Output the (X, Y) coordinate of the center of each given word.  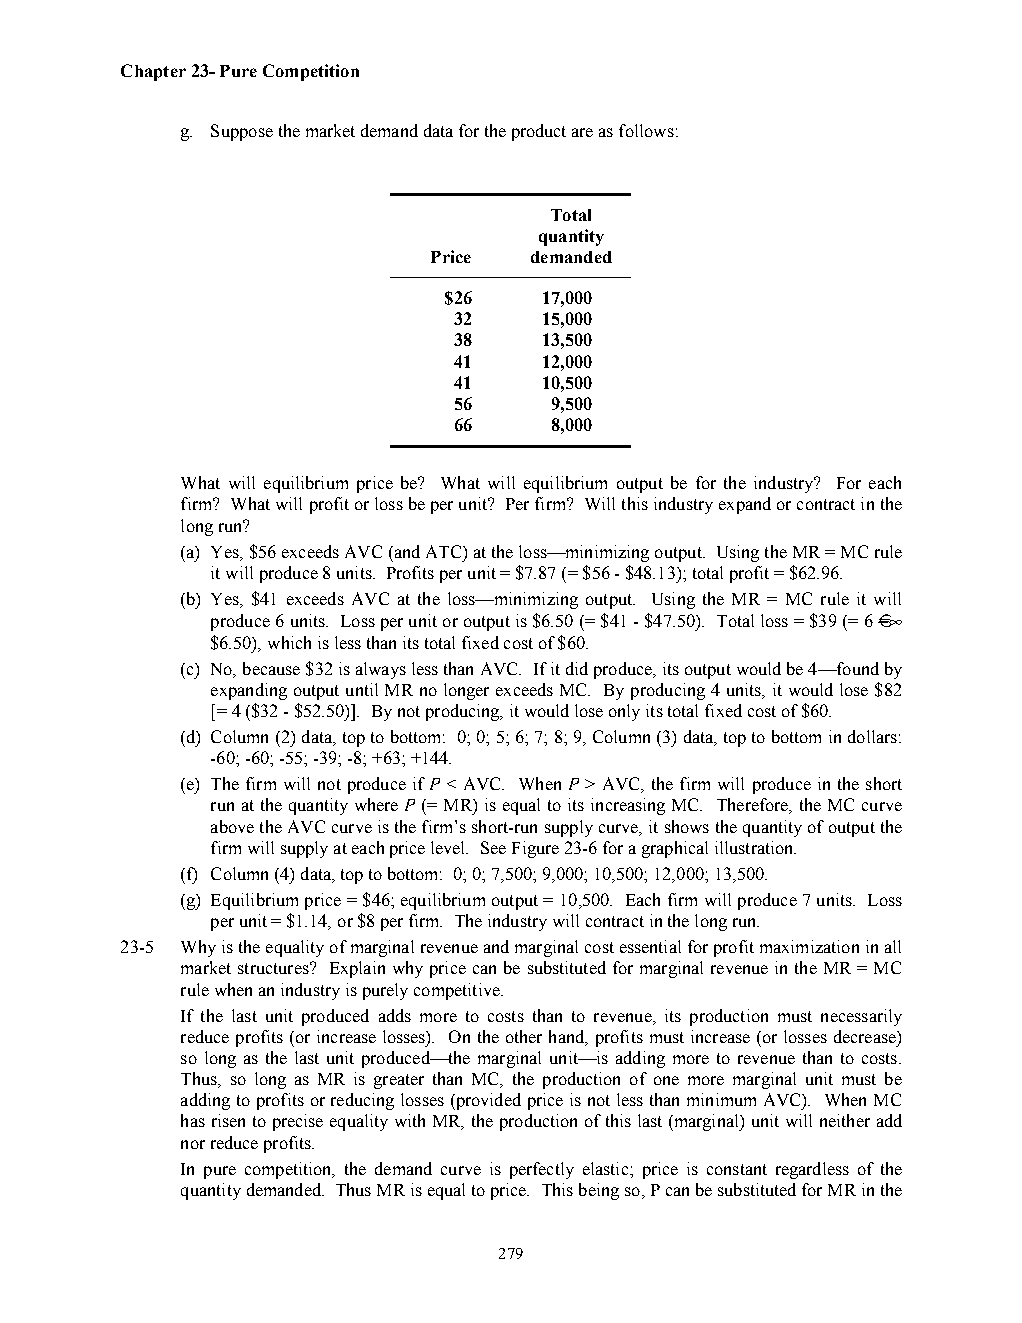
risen (228, 1120)
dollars (872, 736)
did (577, 668)
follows (646, 130)
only (624, 712)
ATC (445, 551)
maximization (809, 946)
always (381, 670)
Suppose (242, 132)
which (289, 642)
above (232, 826)
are (582, 132)
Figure (535, 849)
